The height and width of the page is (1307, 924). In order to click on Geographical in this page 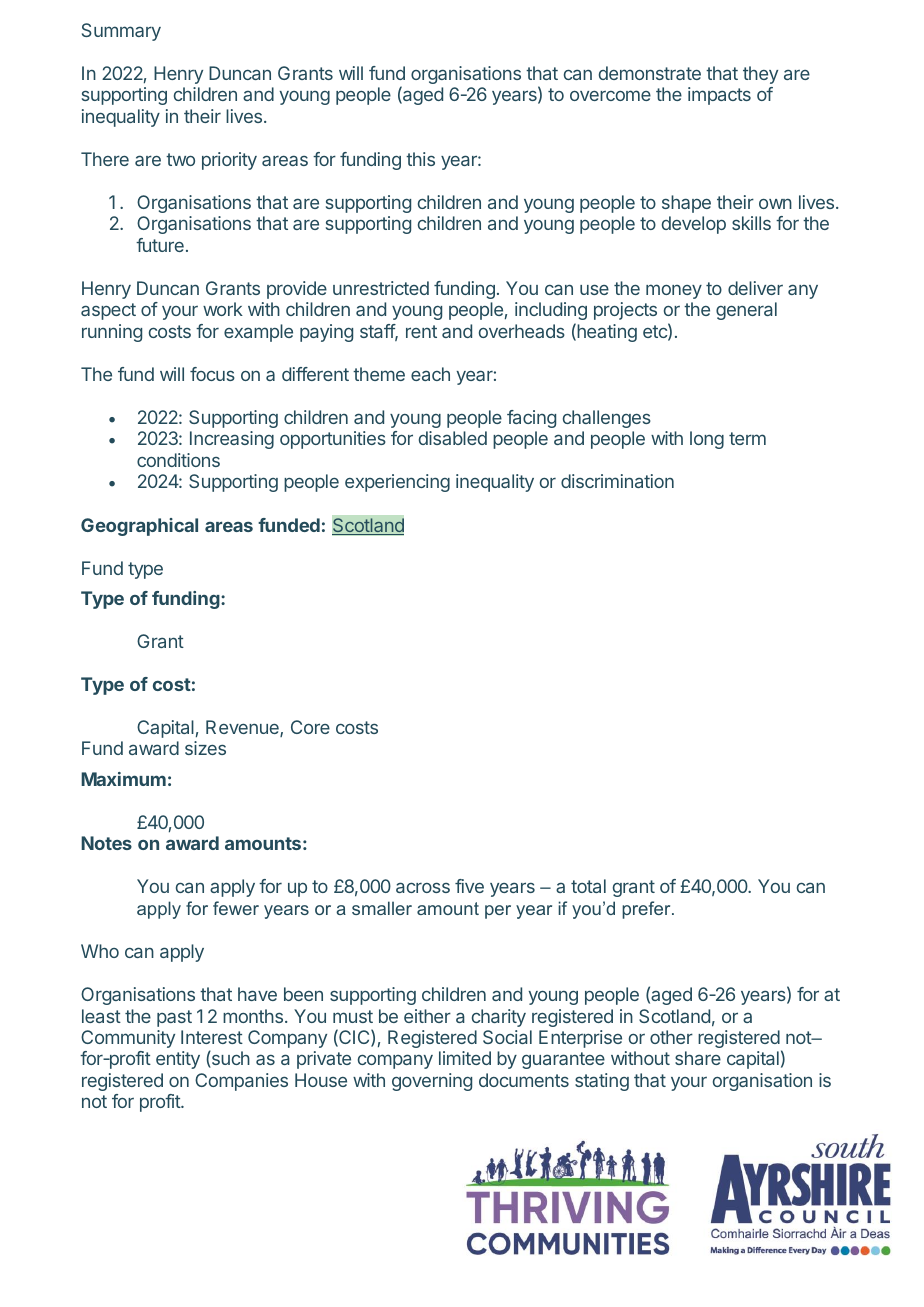, I will do `click(139, 527)`.
